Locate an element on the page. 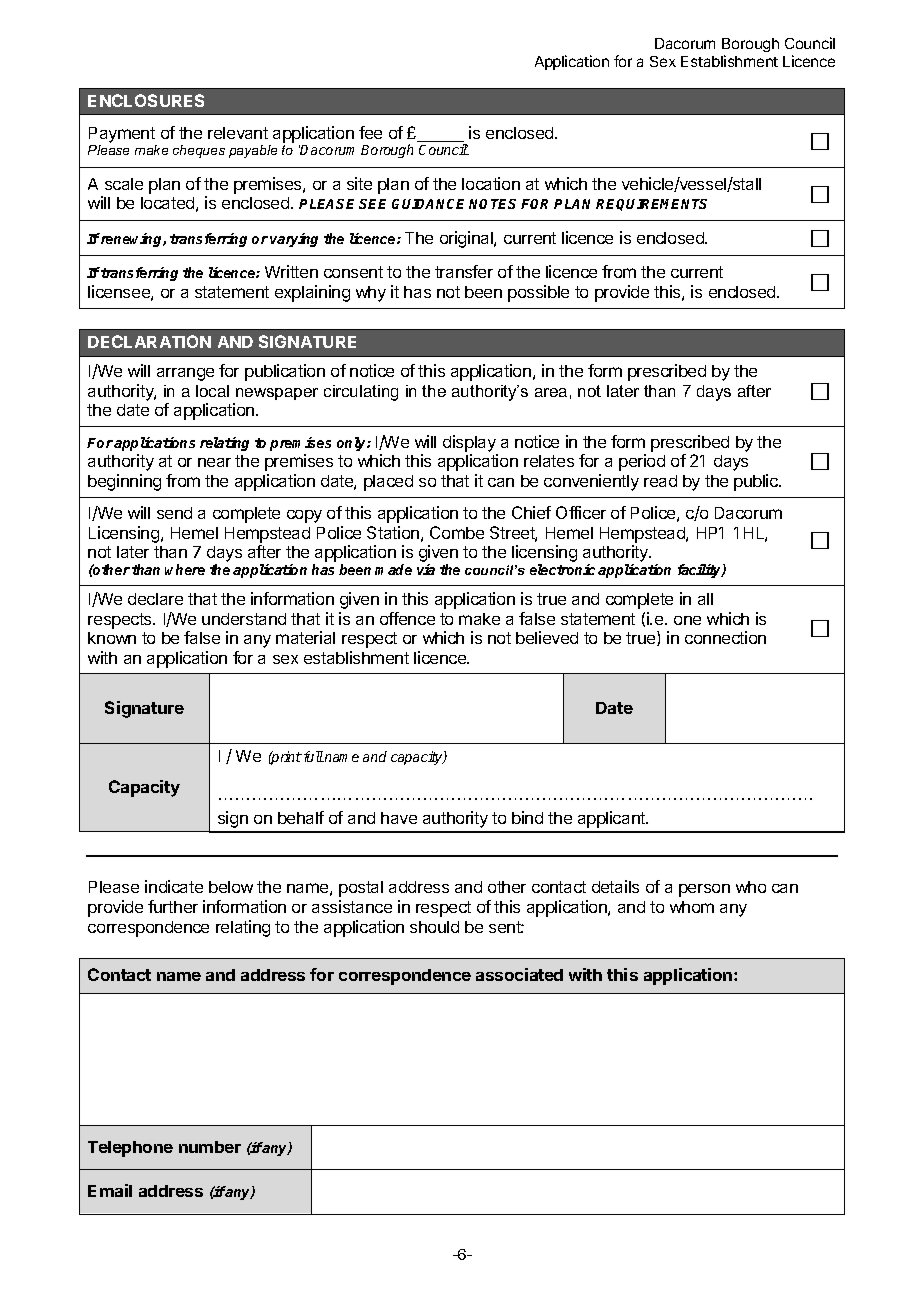  offence is located at coordinates (407, 618).
